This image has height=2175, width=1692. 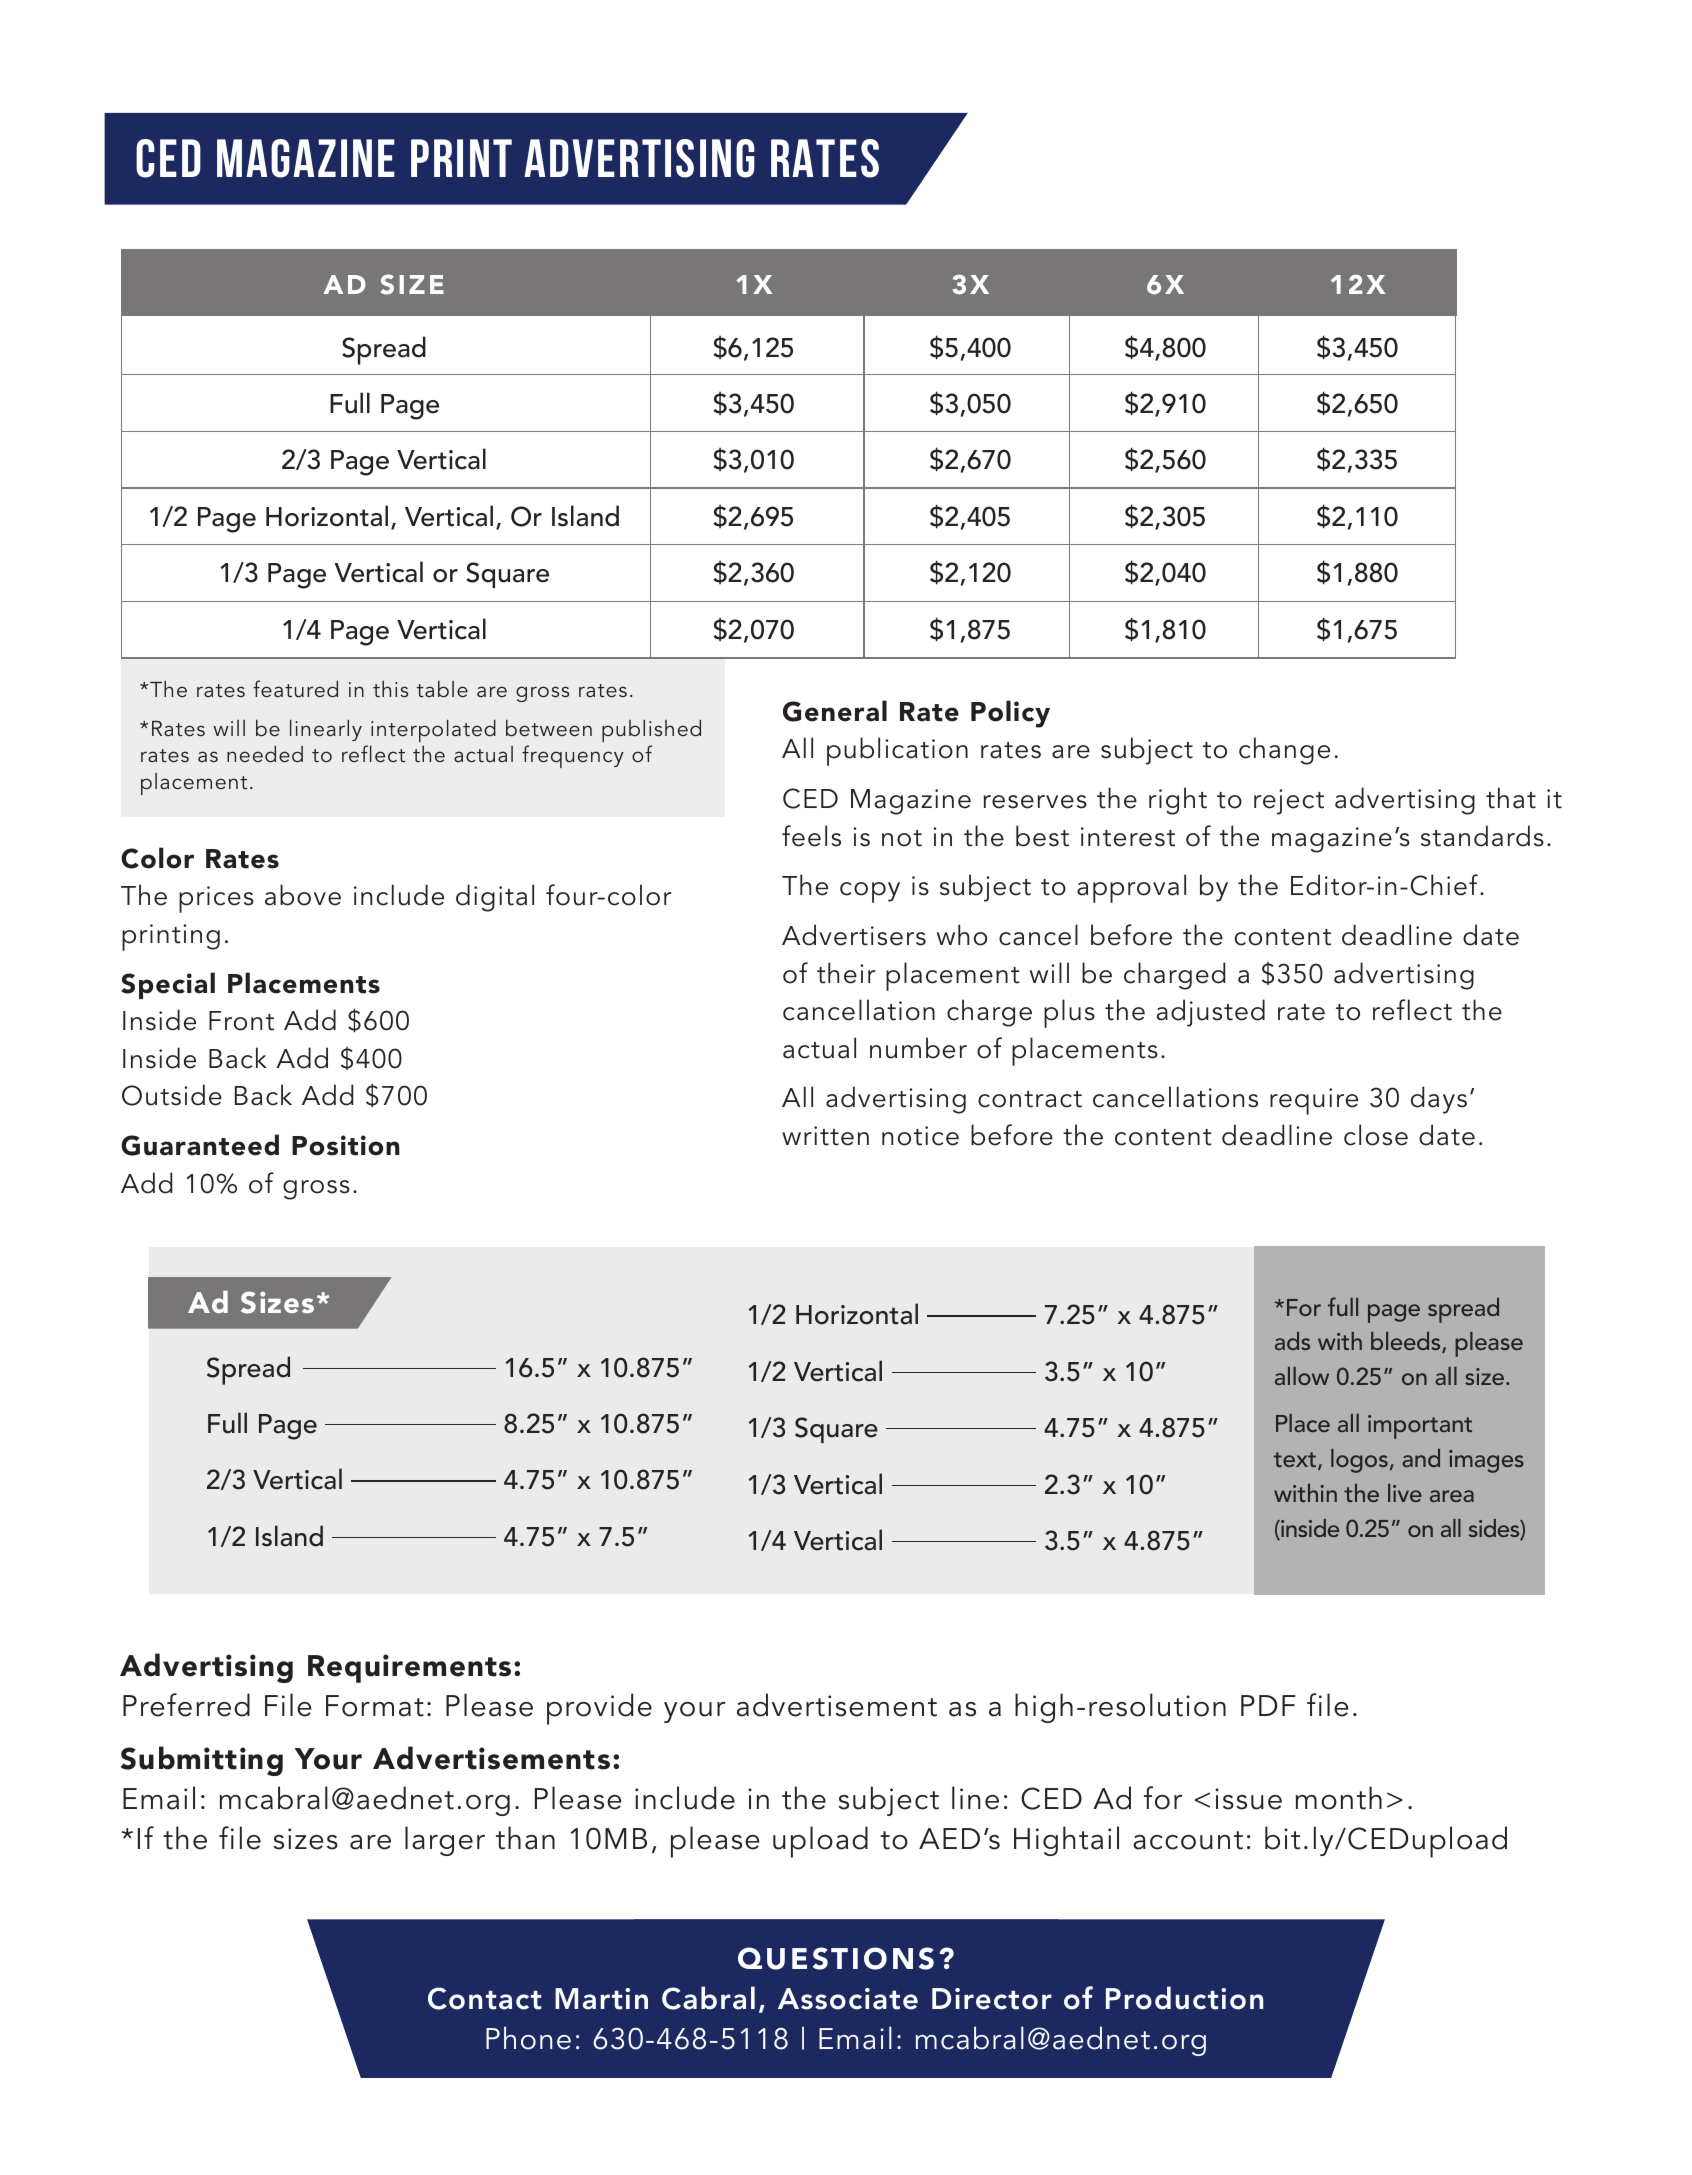 I want to click on adjusted, so click(x=1211, y=1013).
